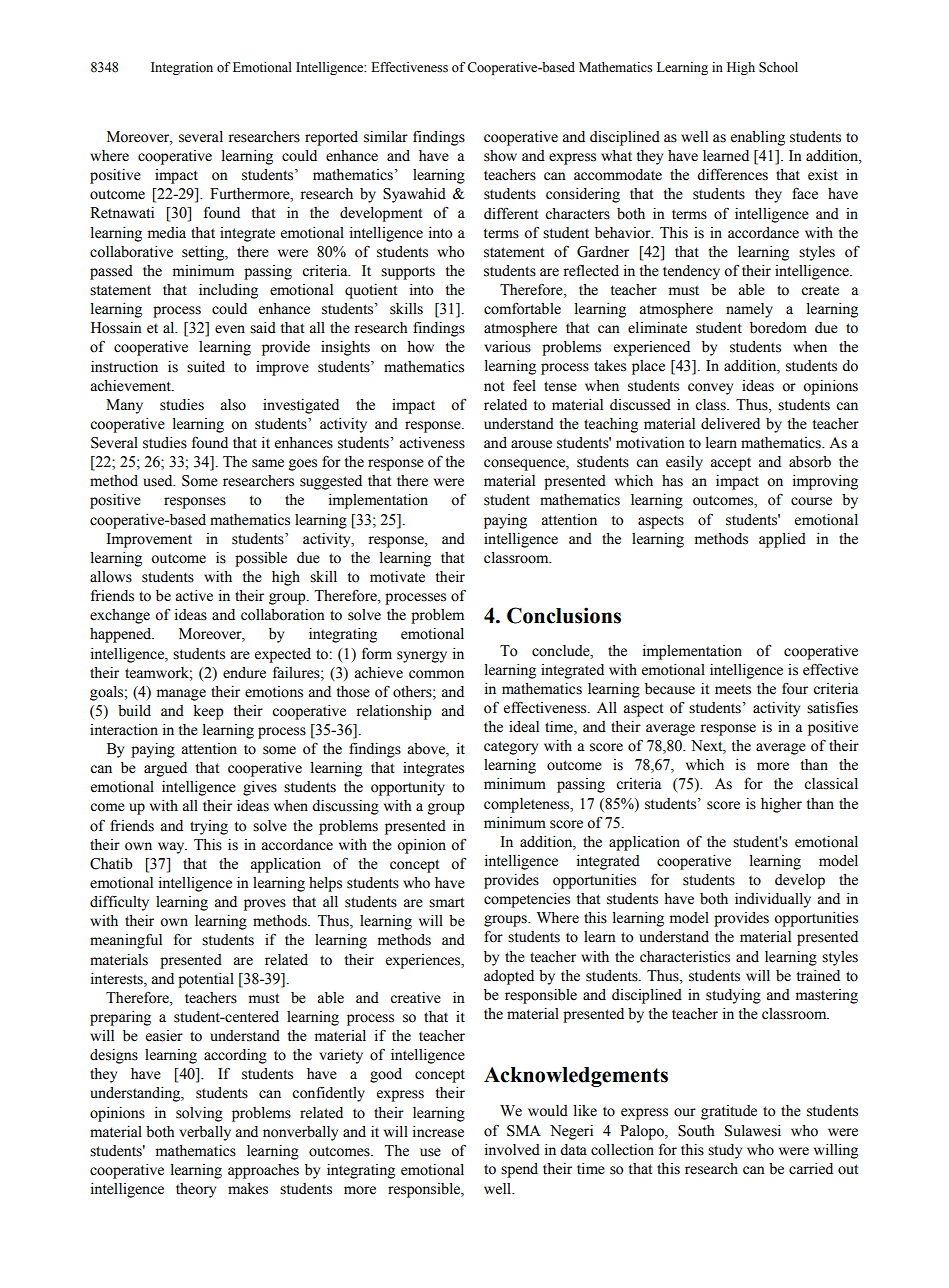 The image size is (949, 1288). Describe the element at coordinates (244, 673) in the screenshot. I see `endure` at that location.
